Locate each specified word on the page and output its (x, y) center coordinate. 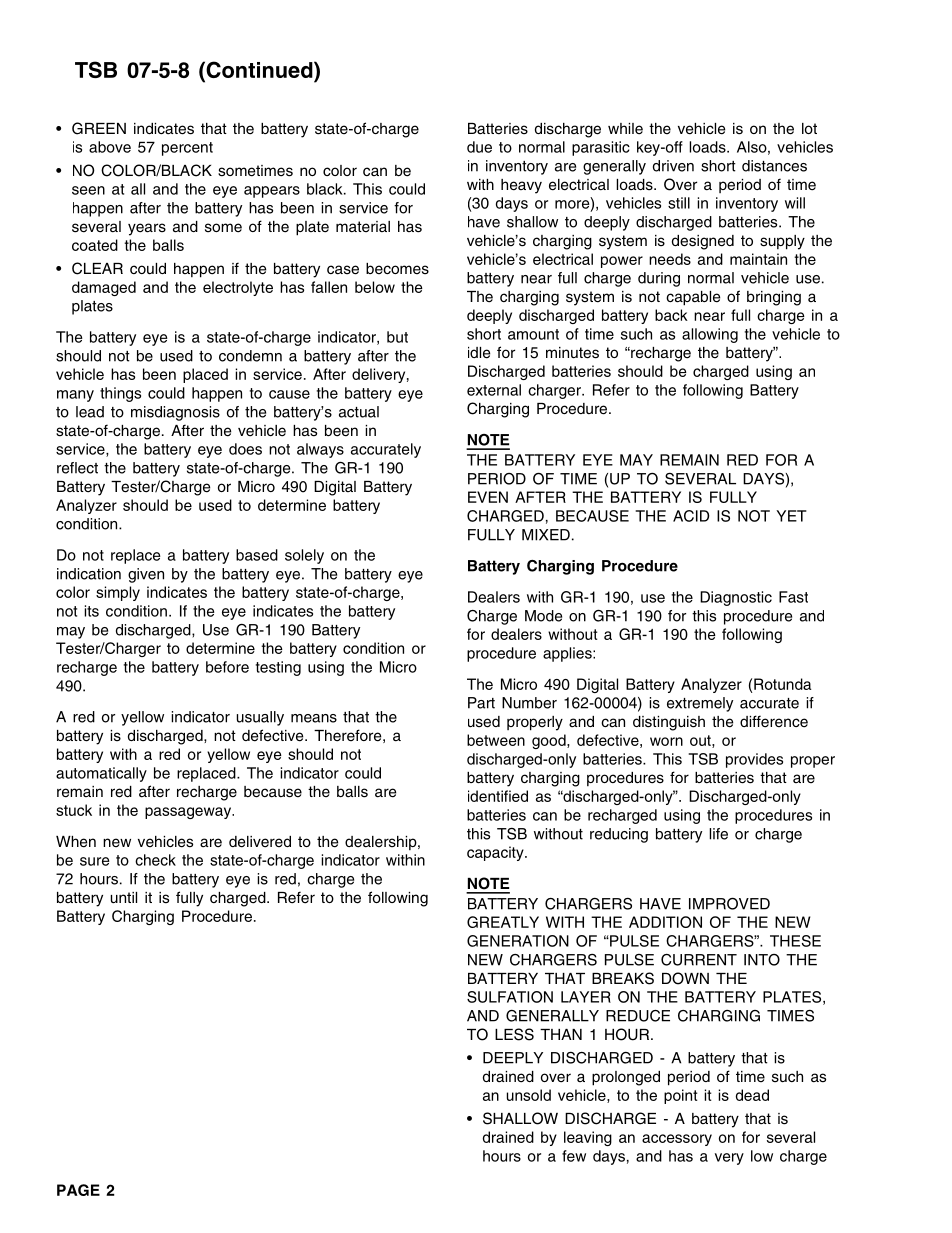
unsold (529, 1095)
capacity (496, 853)
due (479, 147)
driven (673, 166)
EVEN (488, 497)
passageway (189, 813)
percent (187, 149)
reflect (77, 468)
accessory (677, 1140)
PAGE (78, 1190)
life (718, 834)
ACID (691, 516)
